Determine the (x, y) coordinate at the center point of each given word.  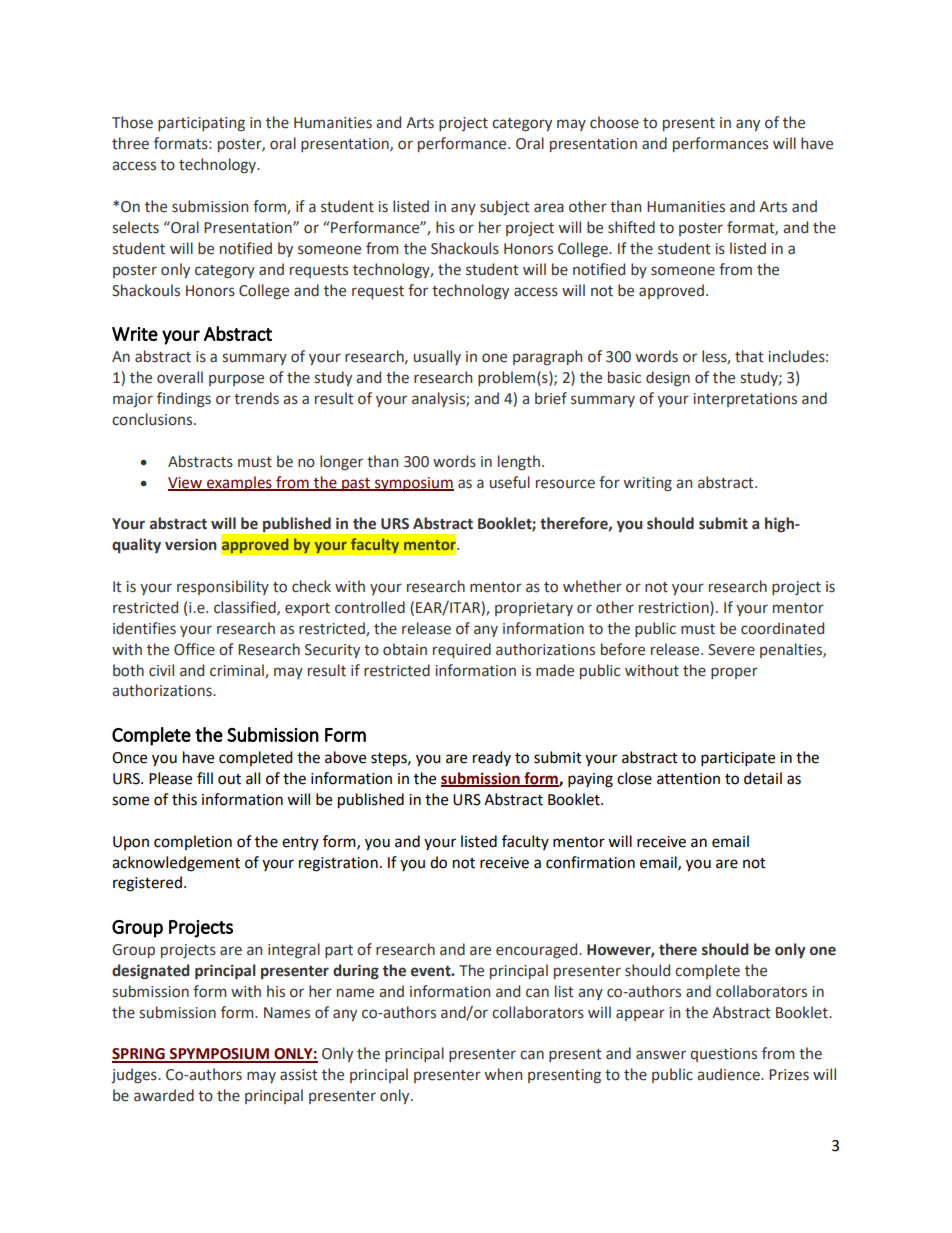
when (503, 1074)
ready (492, 758)
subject (505, 207)
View (186, 483)
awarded (164, 1095)
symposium (413, 484)
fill (205, 778)
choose (614, 122)
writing (647, 484)
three (130, 143)
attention (688, 779)
